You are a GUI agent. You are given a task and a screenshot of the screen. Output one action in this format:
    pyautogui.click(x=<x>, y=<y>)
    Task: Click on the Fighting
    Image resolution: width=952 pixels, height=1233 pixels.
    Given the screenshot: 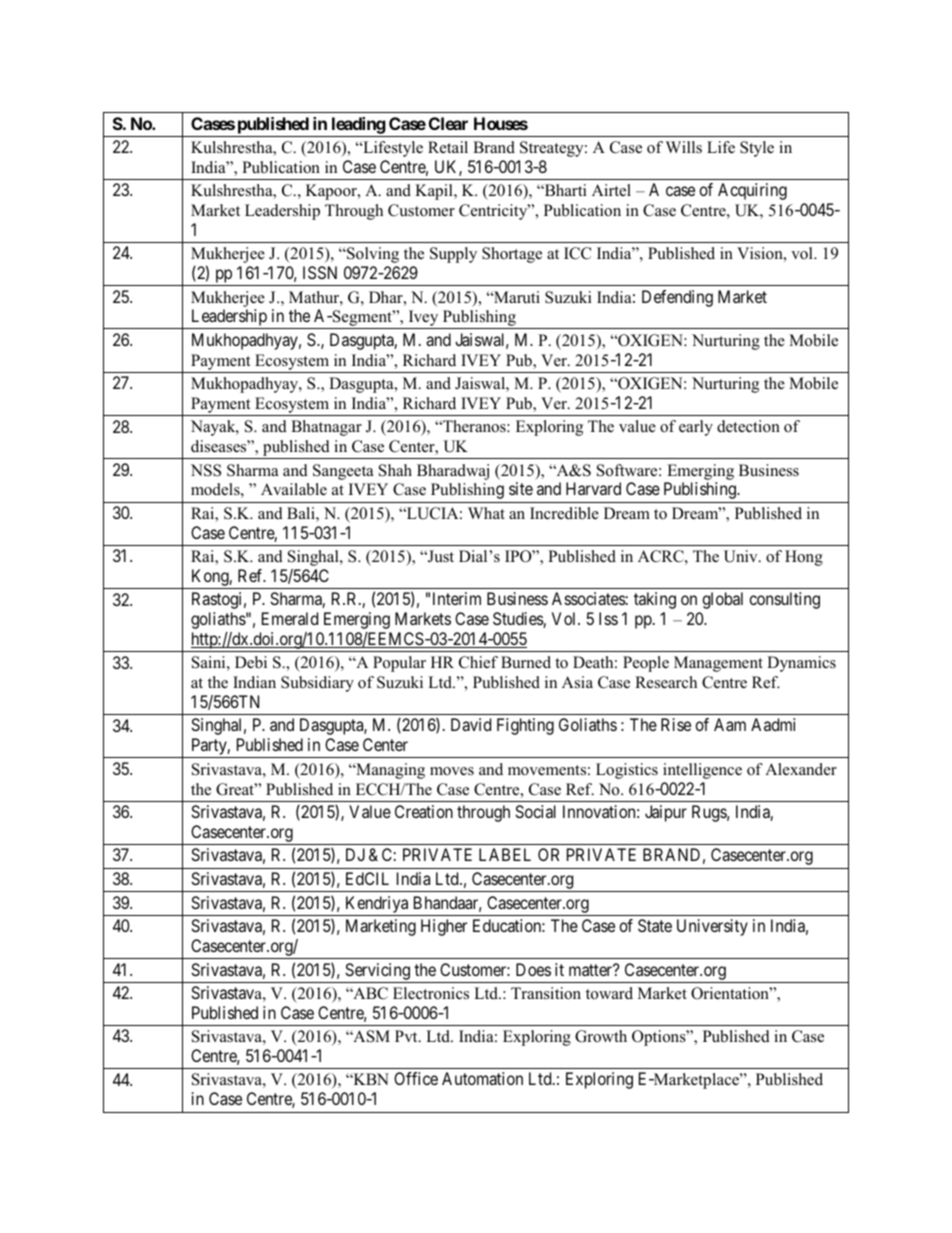 What is the action you would take?
    pyautogui.click(x=525, y=726)
